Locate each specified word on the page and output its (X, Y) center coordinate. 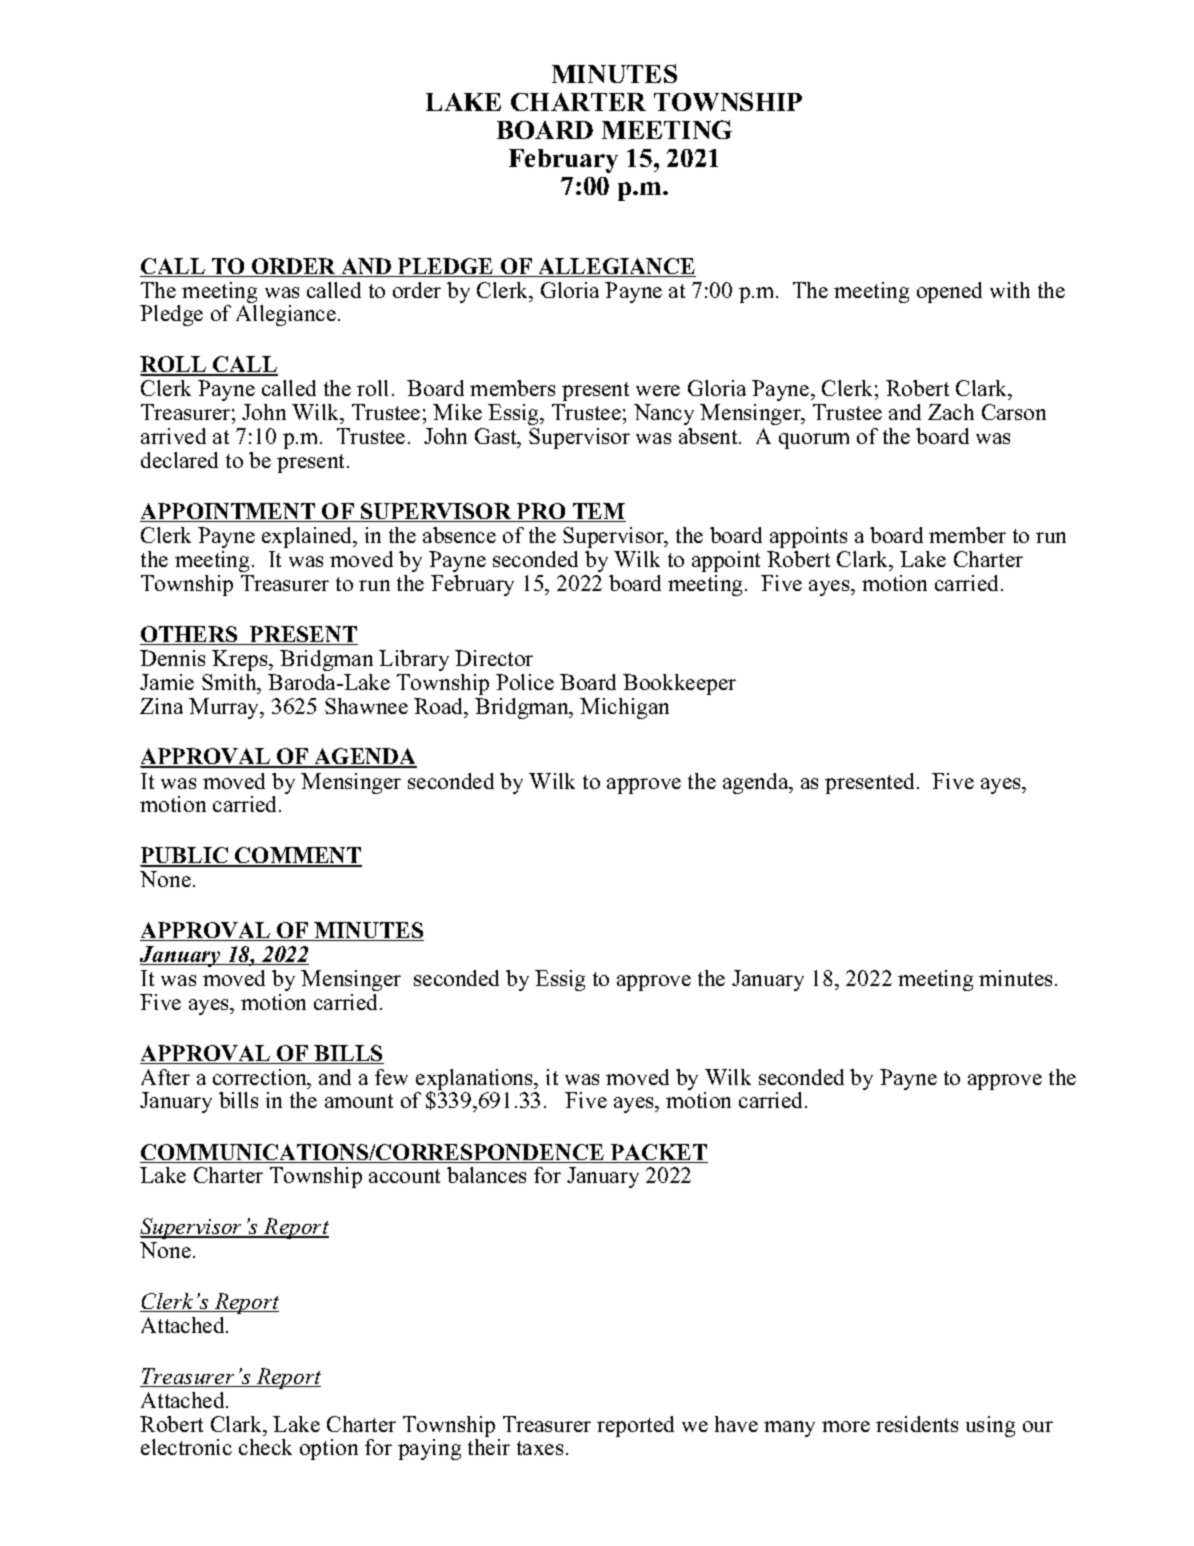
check (265, 1447)
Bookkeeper (679, 684)
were (658, 390)
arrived (173, 436)
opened (949, 292)
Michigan (624, 708)
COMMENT (297, 857)
